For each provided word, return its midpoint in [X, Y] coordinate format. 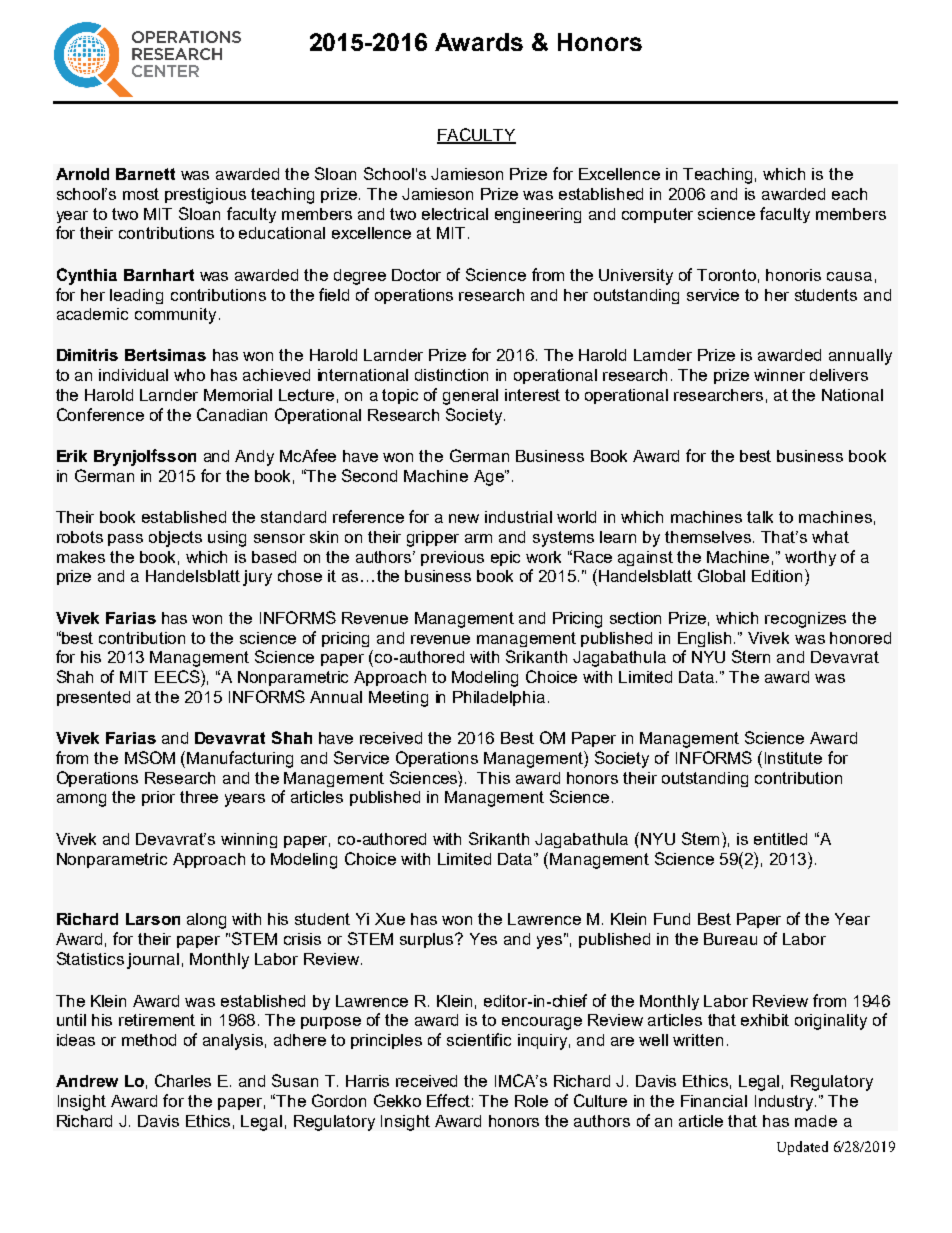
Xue [390, 919]
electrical [455, 214]
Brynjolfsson [145, 457]
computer [657, 215]
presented [93, 698]
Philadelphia [499, 698]
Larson [153, 919]
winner [779, 375]
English [706, 639]
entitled [780, 839]
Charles [183, 1080]
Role [531, 1101]
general [470, 397]
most [141, 194]
